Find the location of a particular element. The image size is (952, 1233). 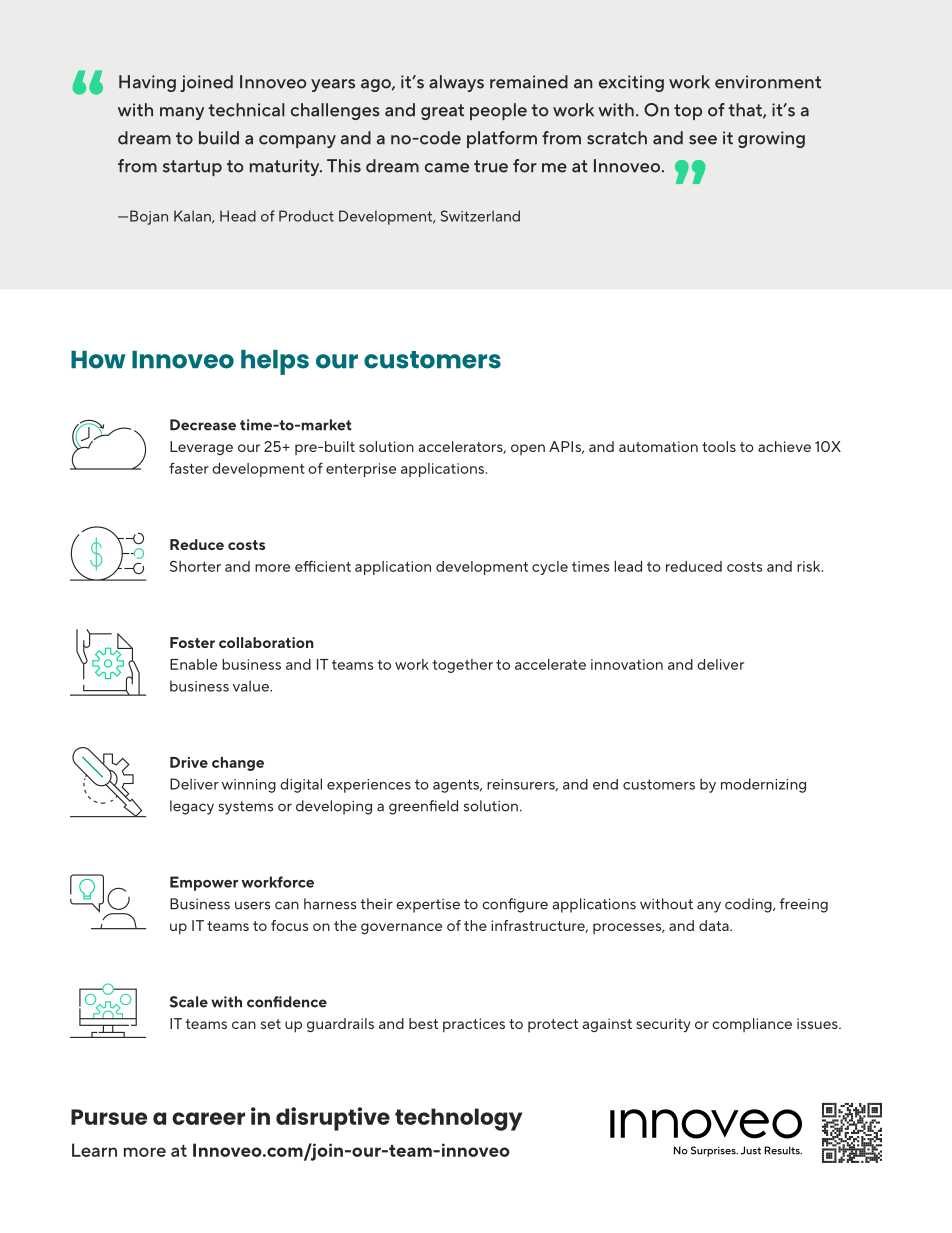

many is located at coordinates (182, 113).
